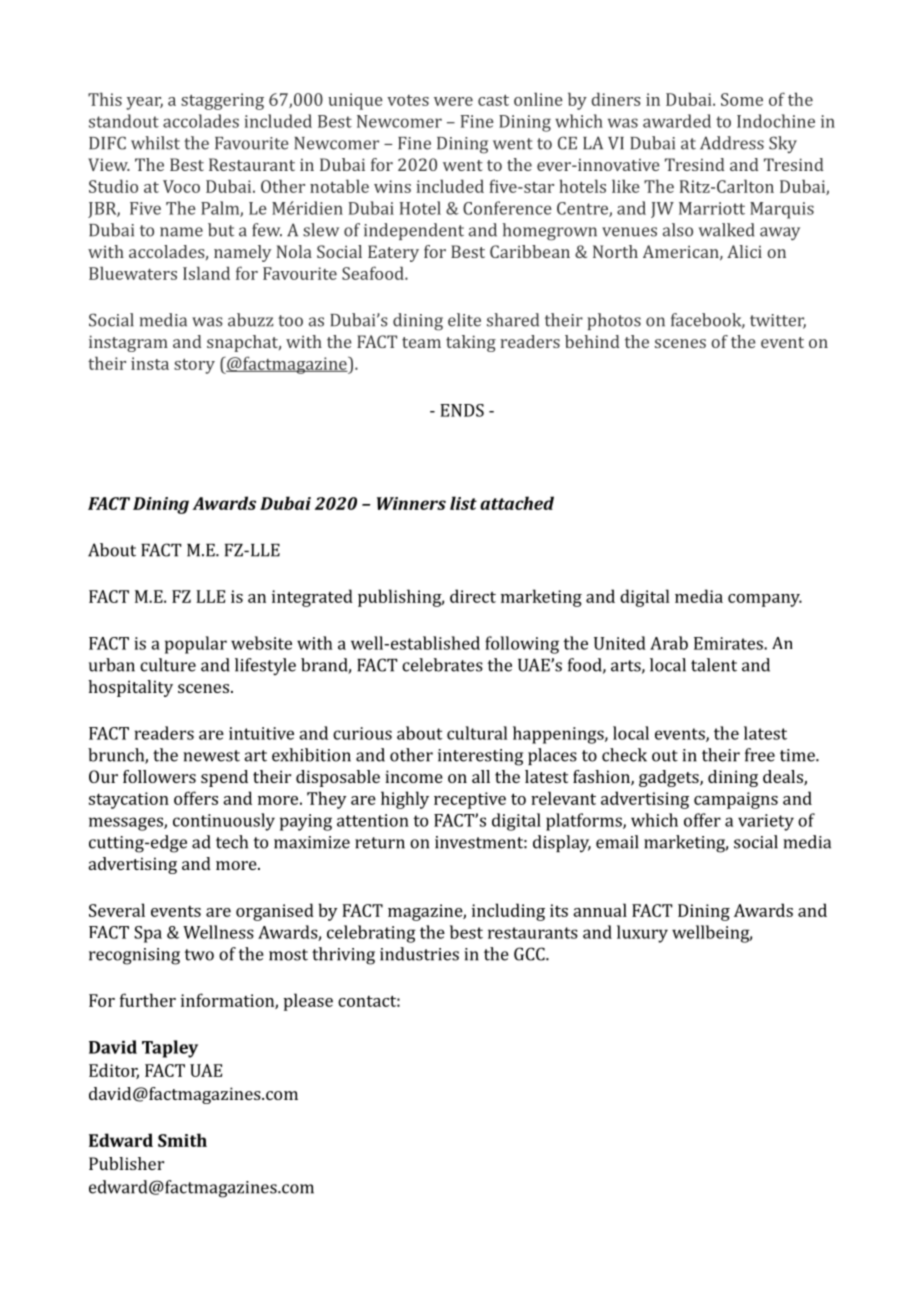 This page has width=924, height=1308. I want to click on please, so click(308, 1002).
